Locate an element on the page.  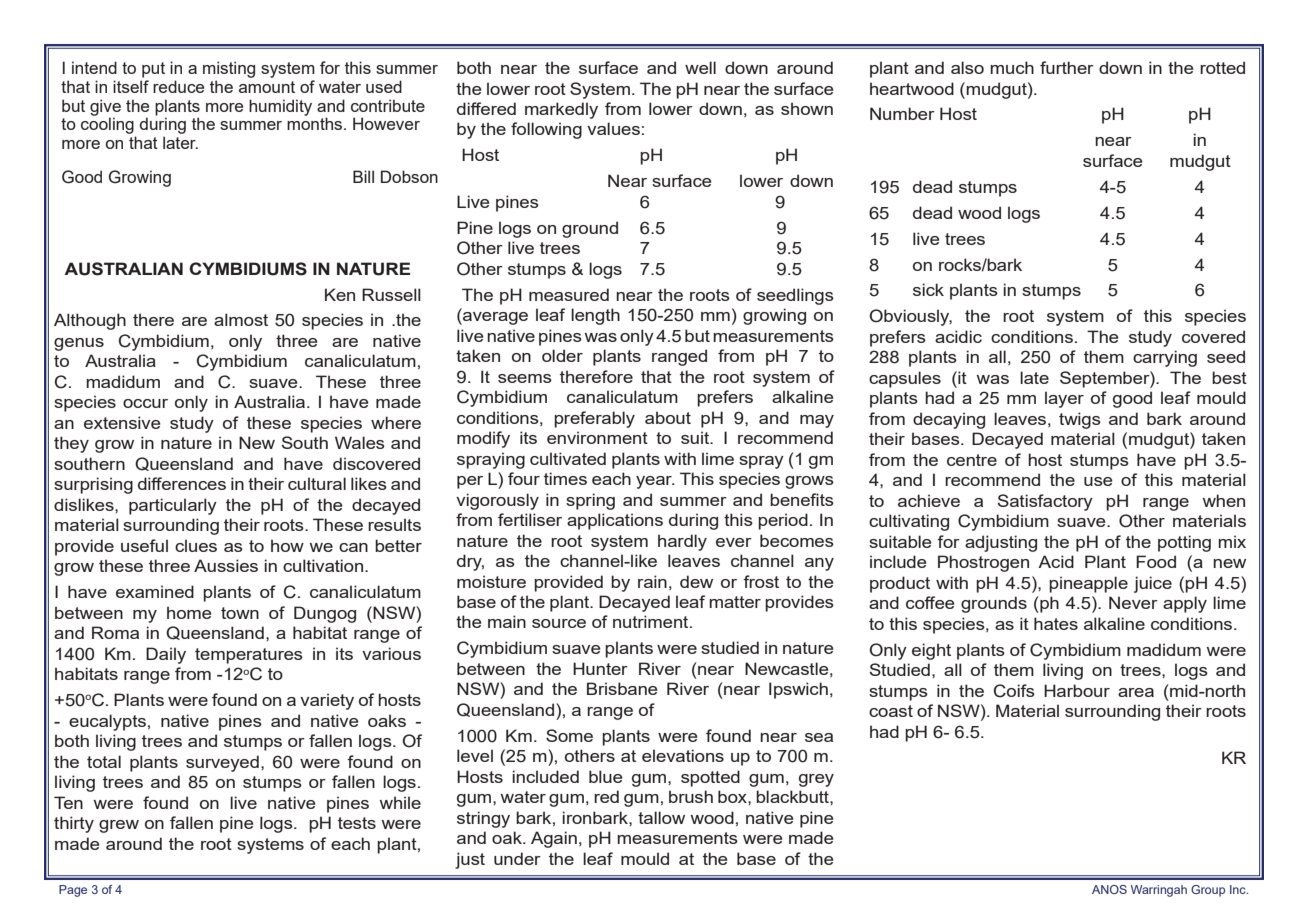
Aussies is located at coordinates (226, 565).
